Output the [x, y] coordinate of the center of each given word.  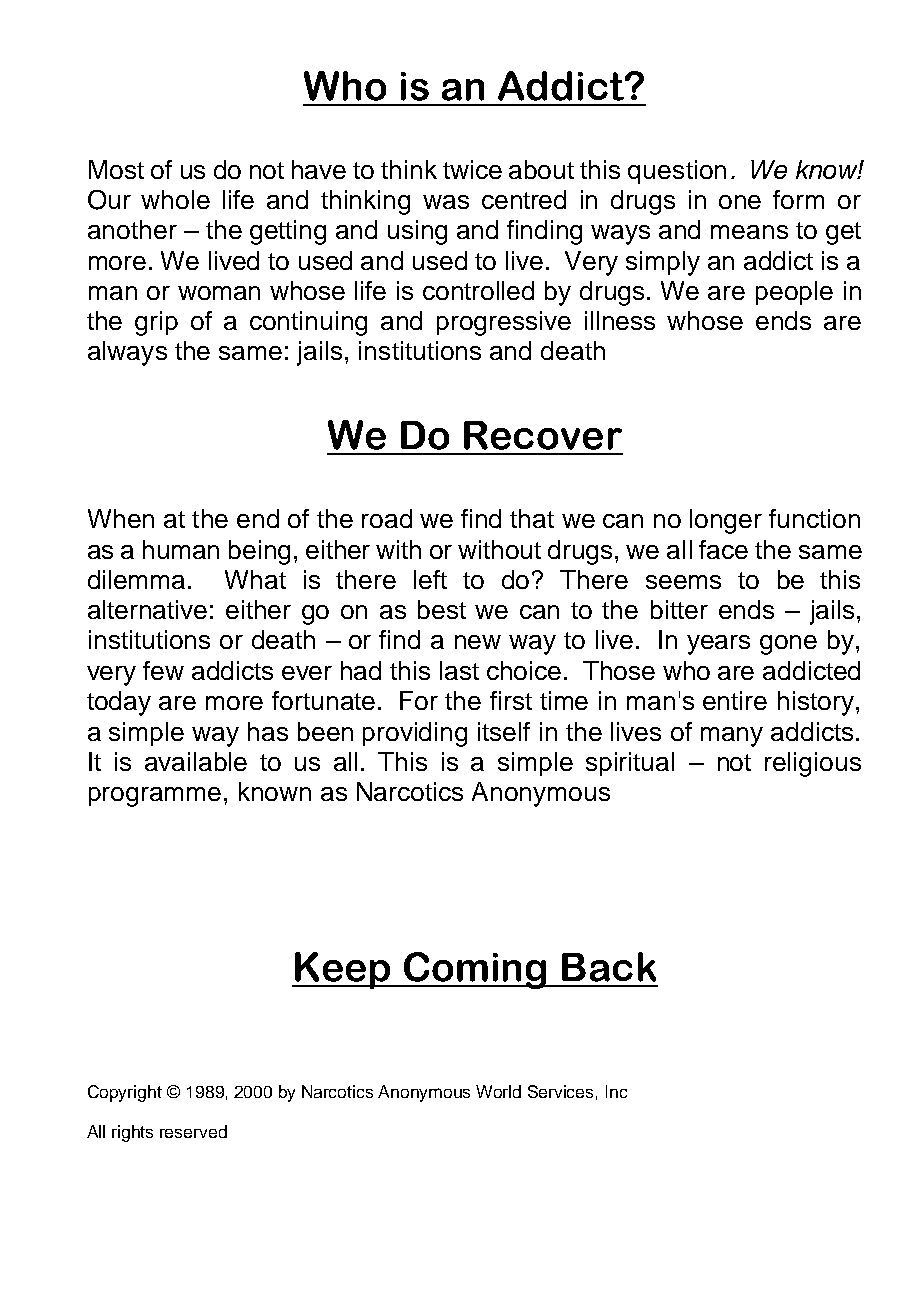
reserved [193, 1131]
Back [609, 967]
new [478, 642]
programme [155, 797]
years [718, 645]
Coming [476, 970]
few [163, 670]
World [498, 1091]
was [446, 202]
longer [726, 521]
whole [175, 199]
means [749, 232]
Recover [543, 435]
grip [156, 323]
